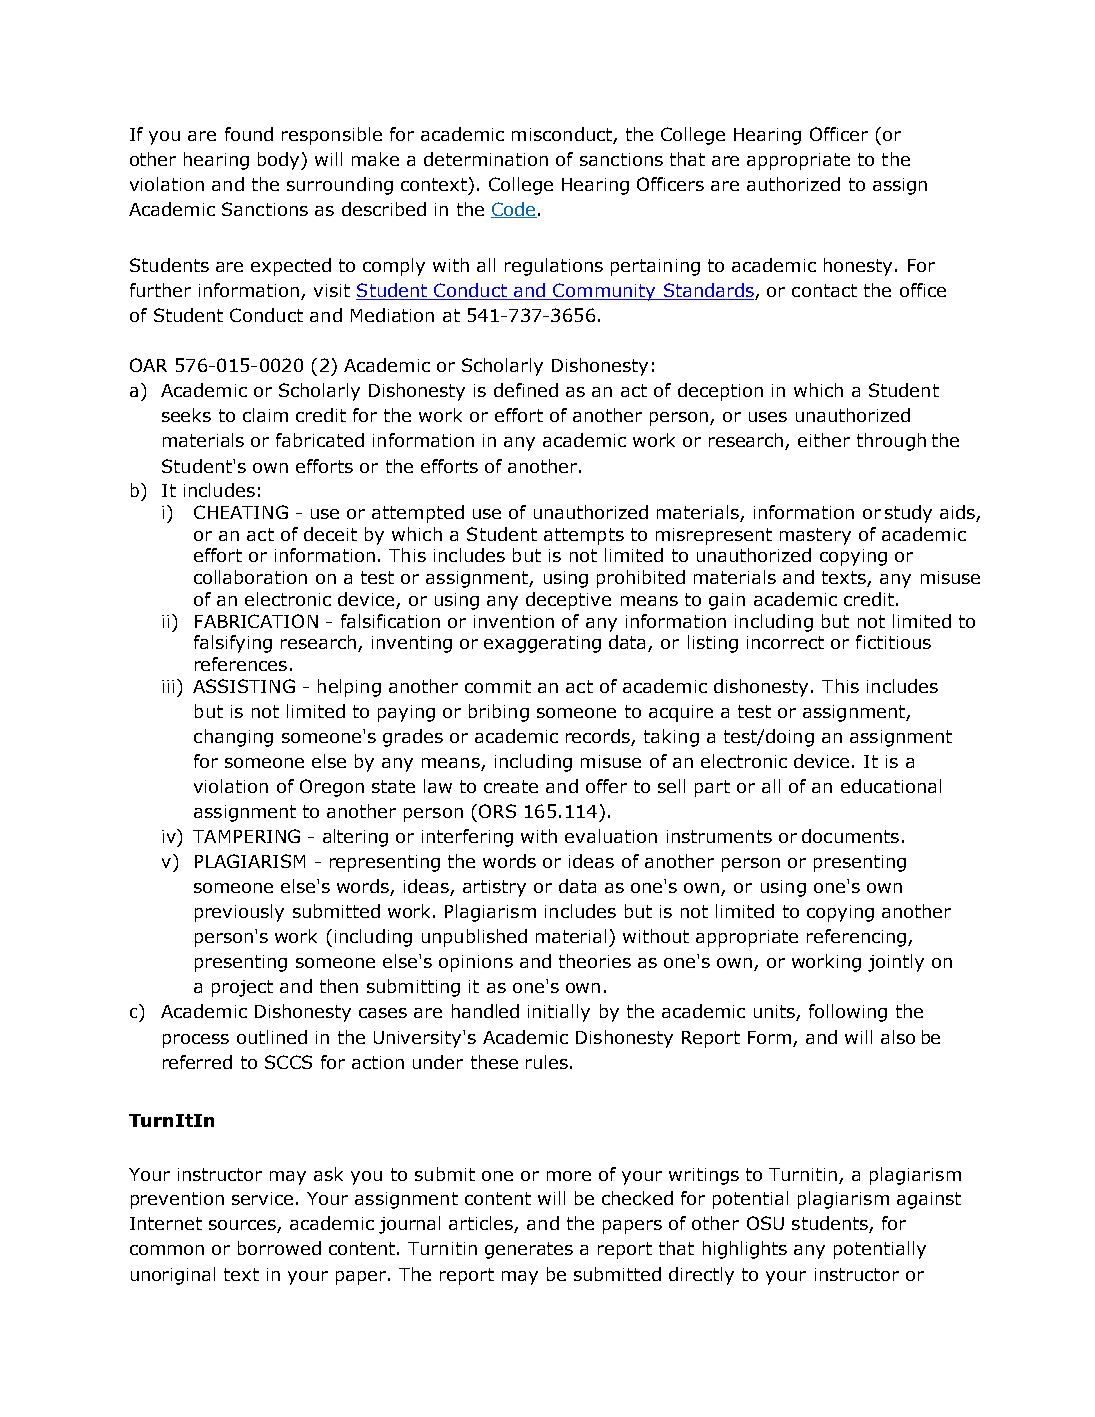  I want to click on previously, so click(239, 913).
